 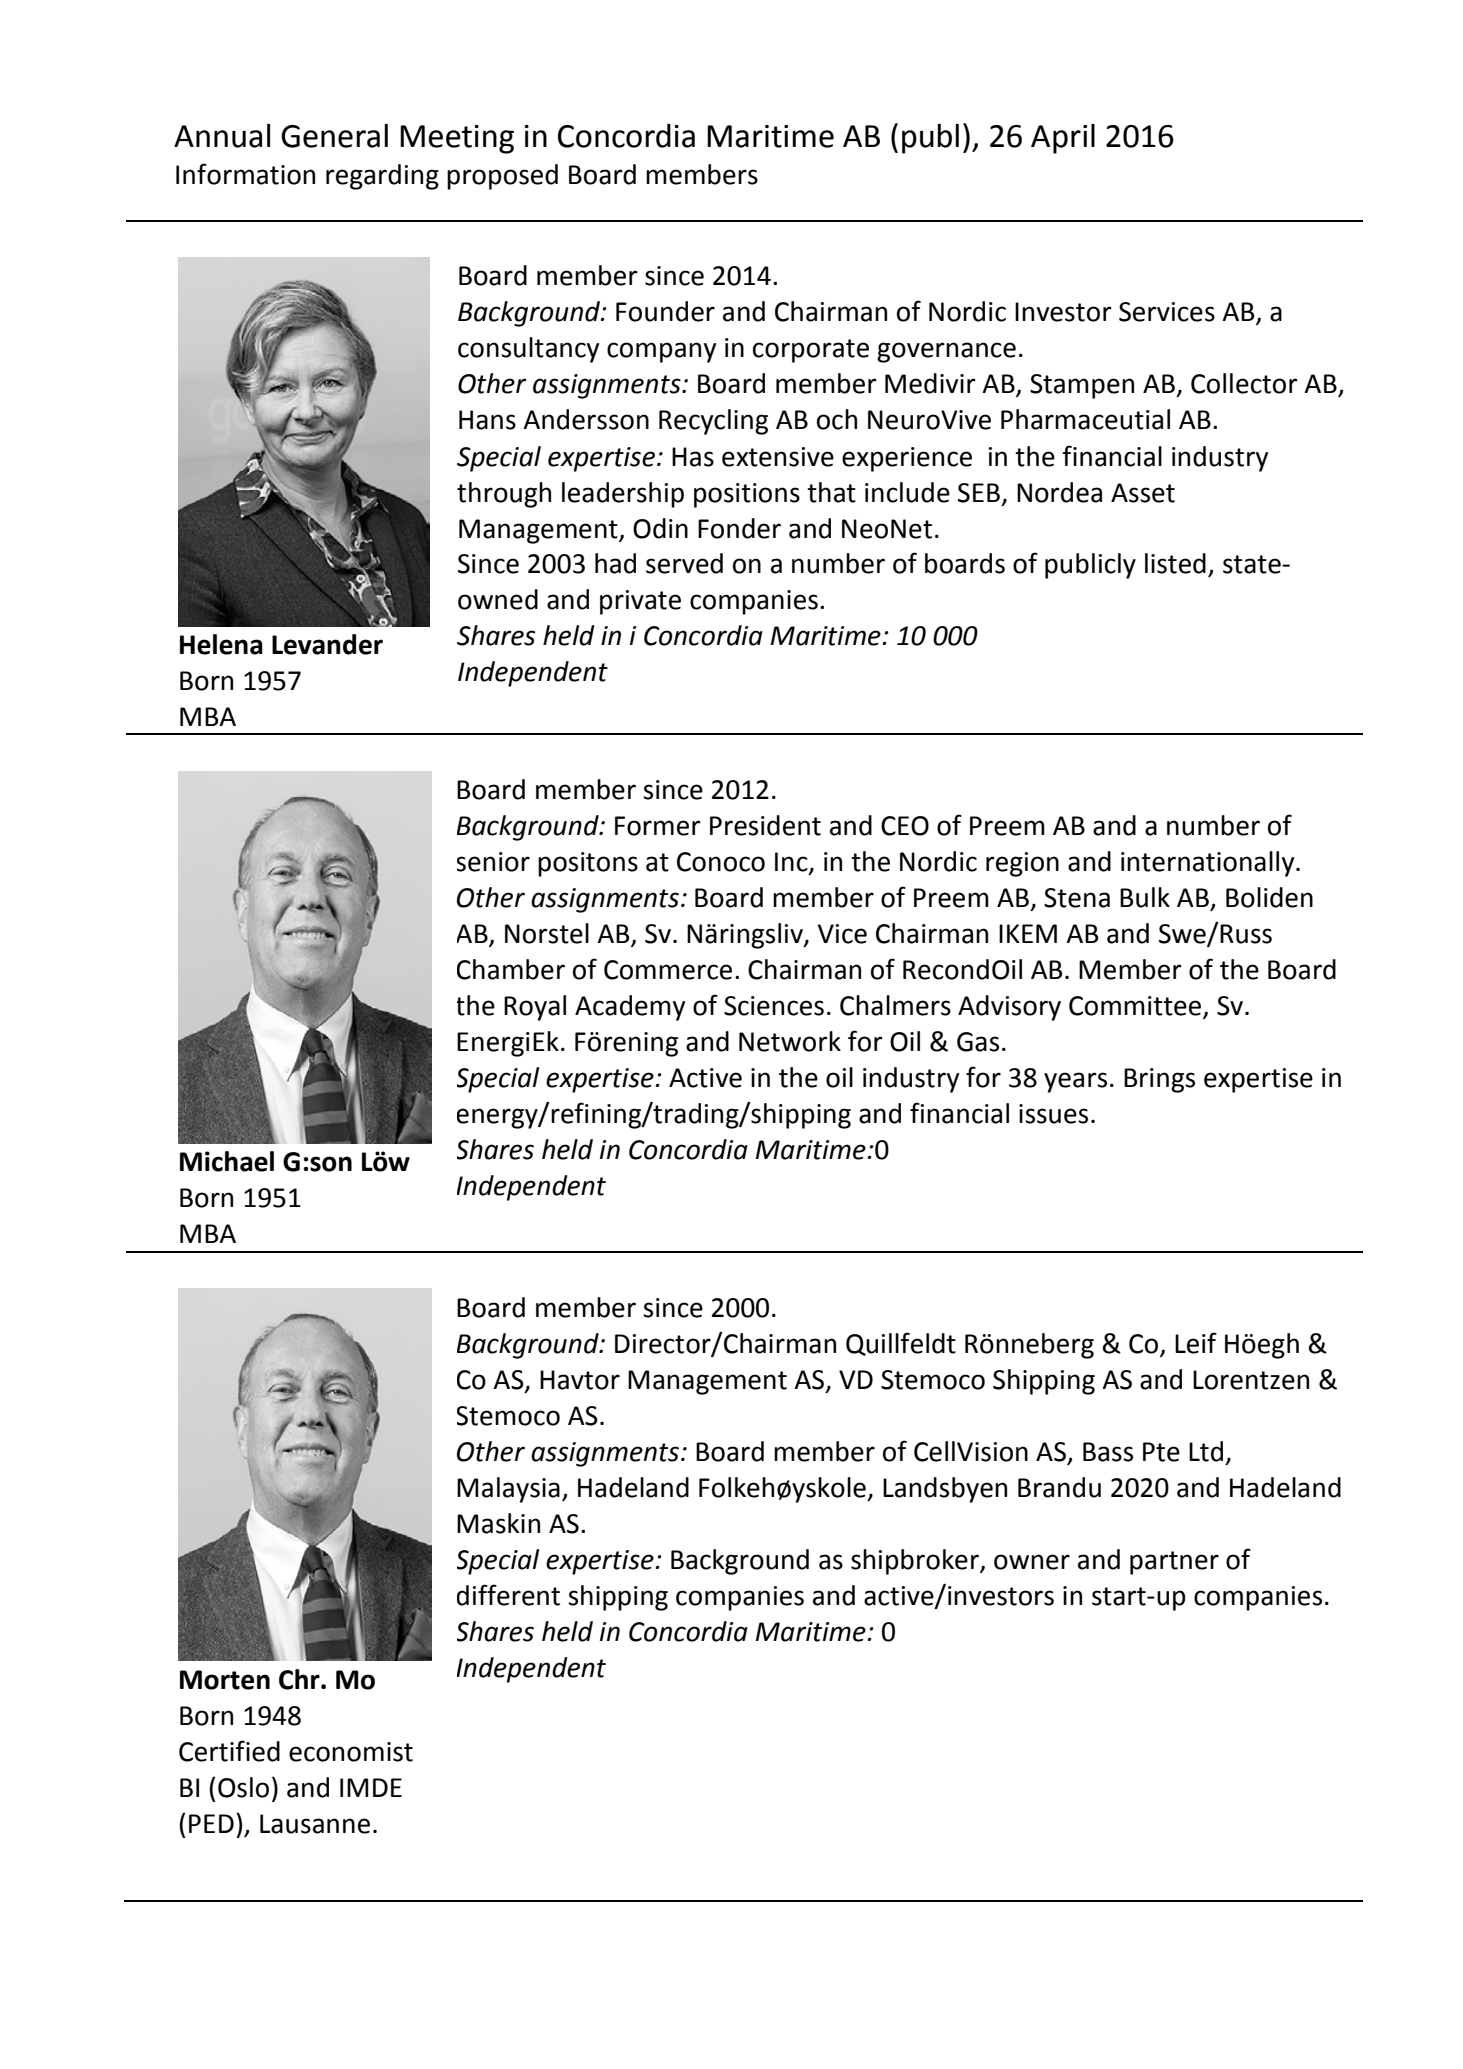 I want to click on Sciences, so click(x=774, y=1006).
